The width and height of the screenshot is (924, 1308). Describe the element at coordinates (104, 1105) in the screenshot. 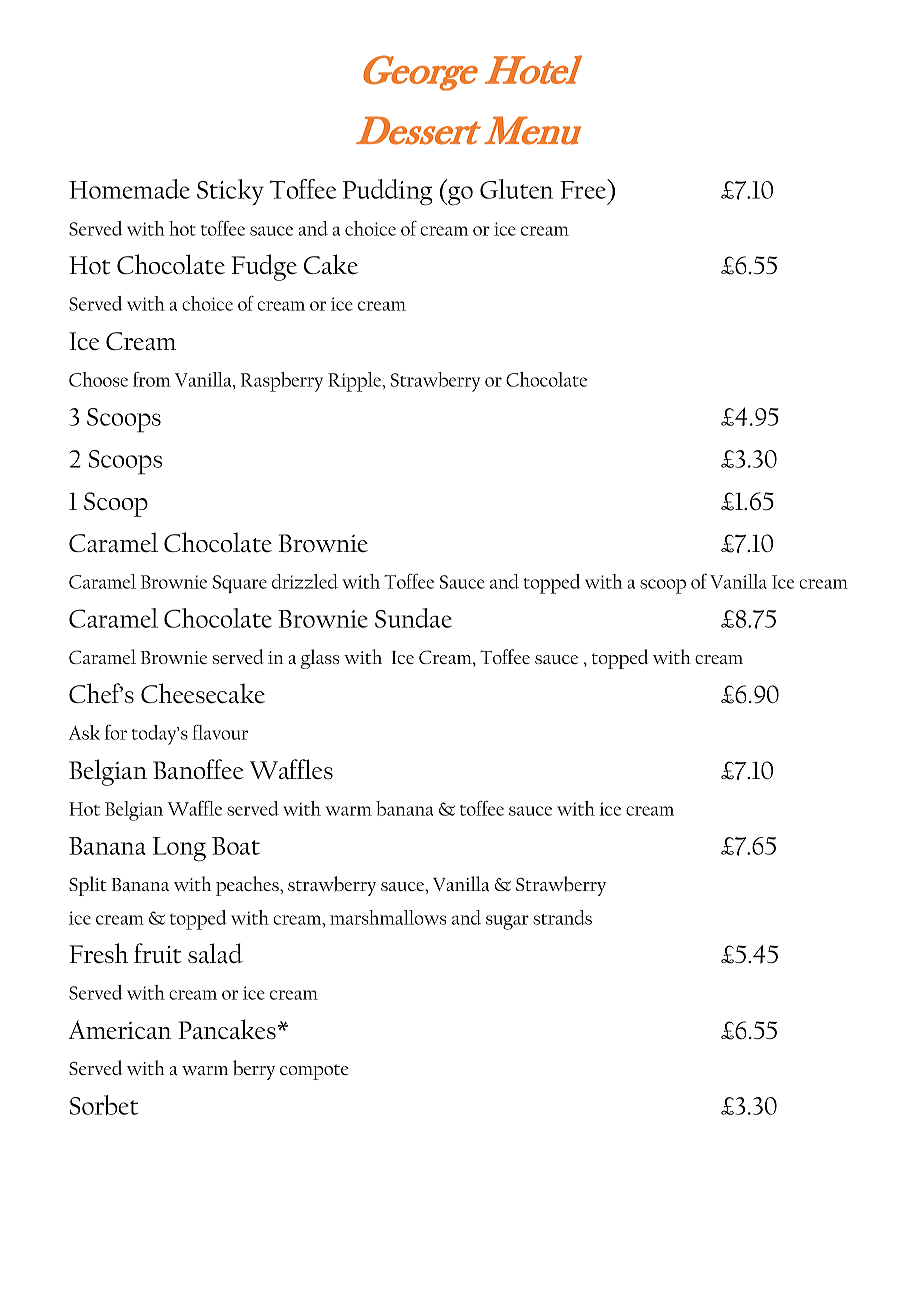

I see `Sorbet` at that location.
